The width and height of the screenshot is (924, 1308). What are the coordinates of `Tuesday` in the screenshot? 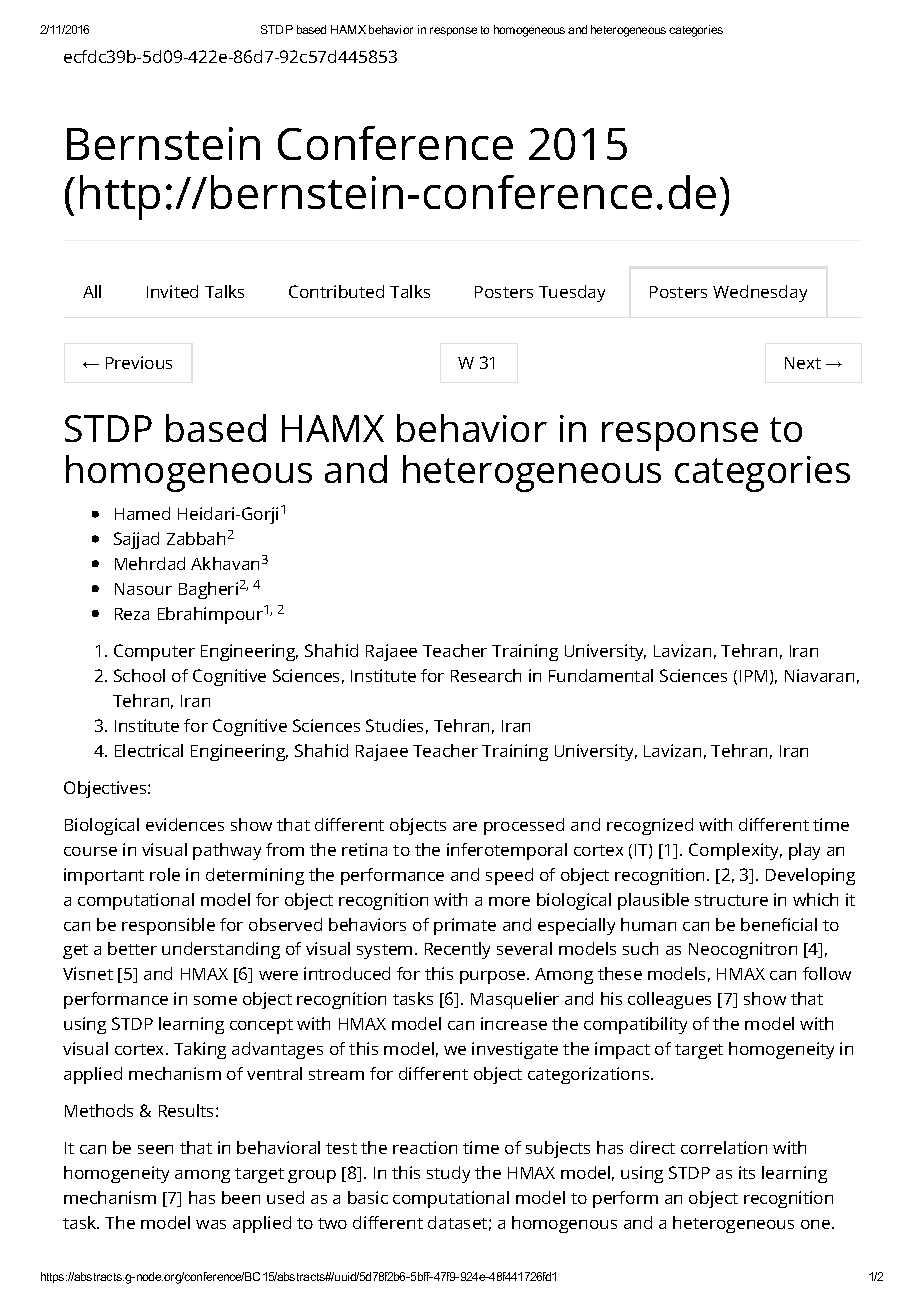 It's located at (572, 293).
